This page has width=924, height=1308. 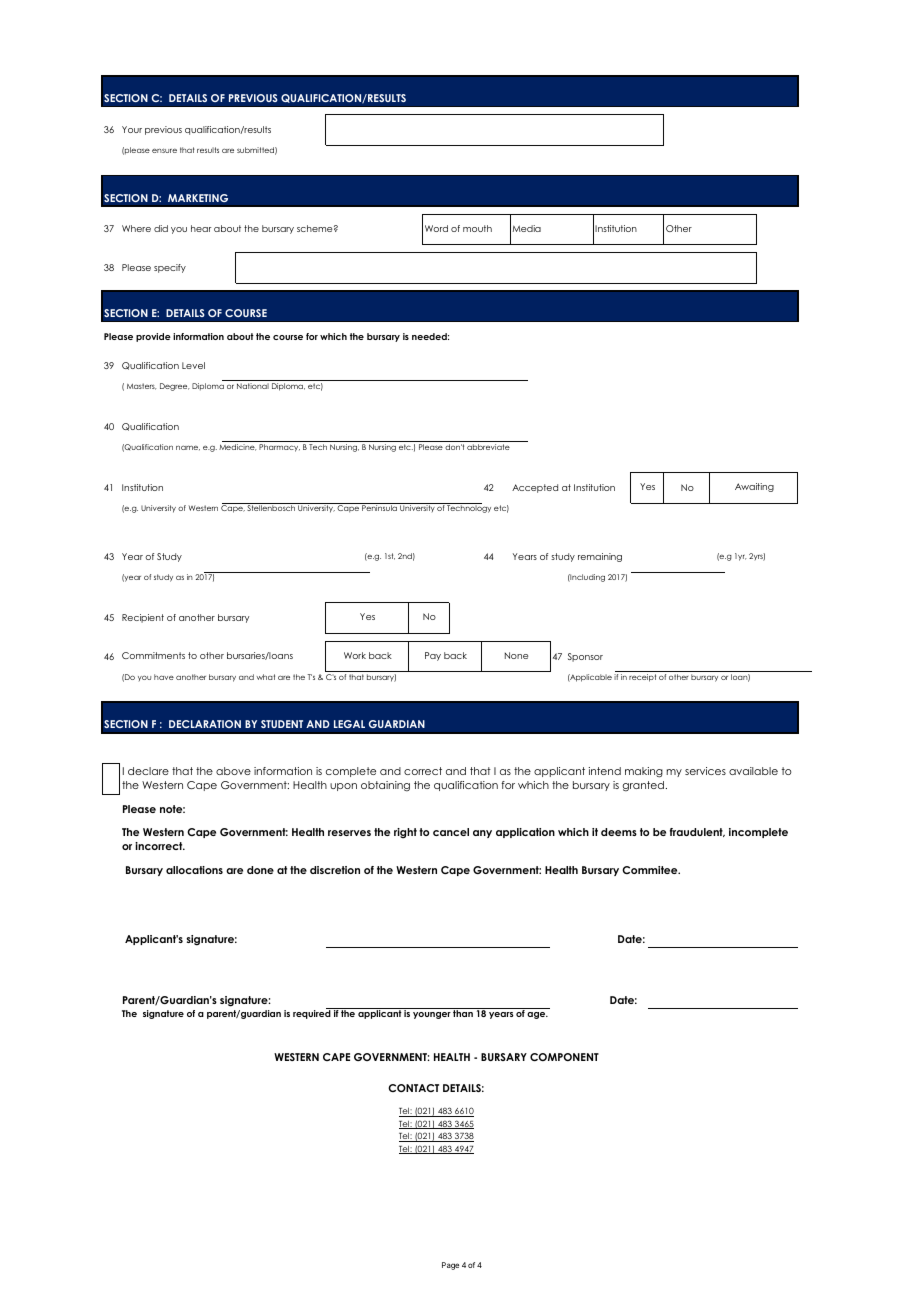 I want to click on younger, so click(x=432, y=1015).
